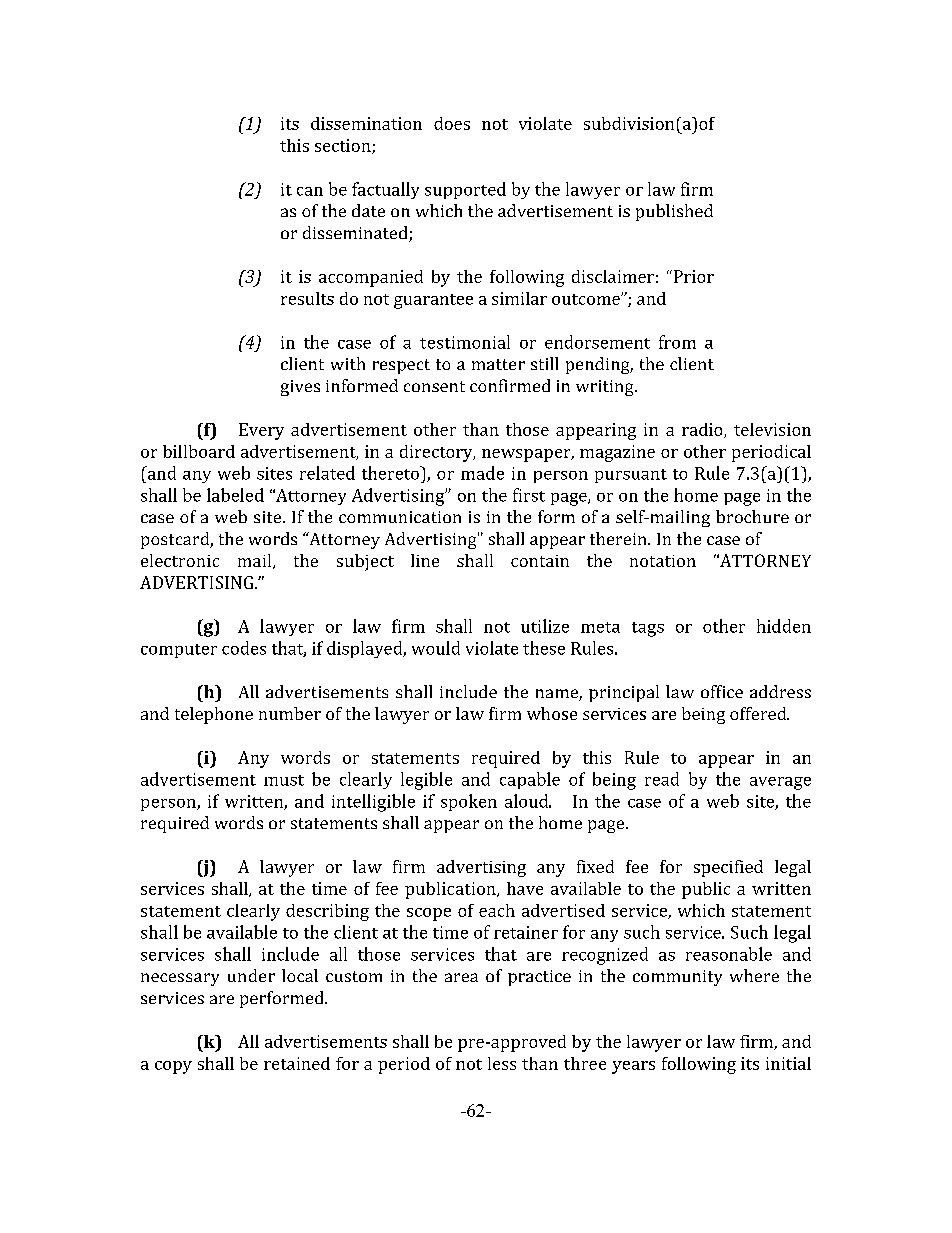 Image resolution: width=952 pixels, height=1233 pixels. I want to click on published, so click(674, 212).
